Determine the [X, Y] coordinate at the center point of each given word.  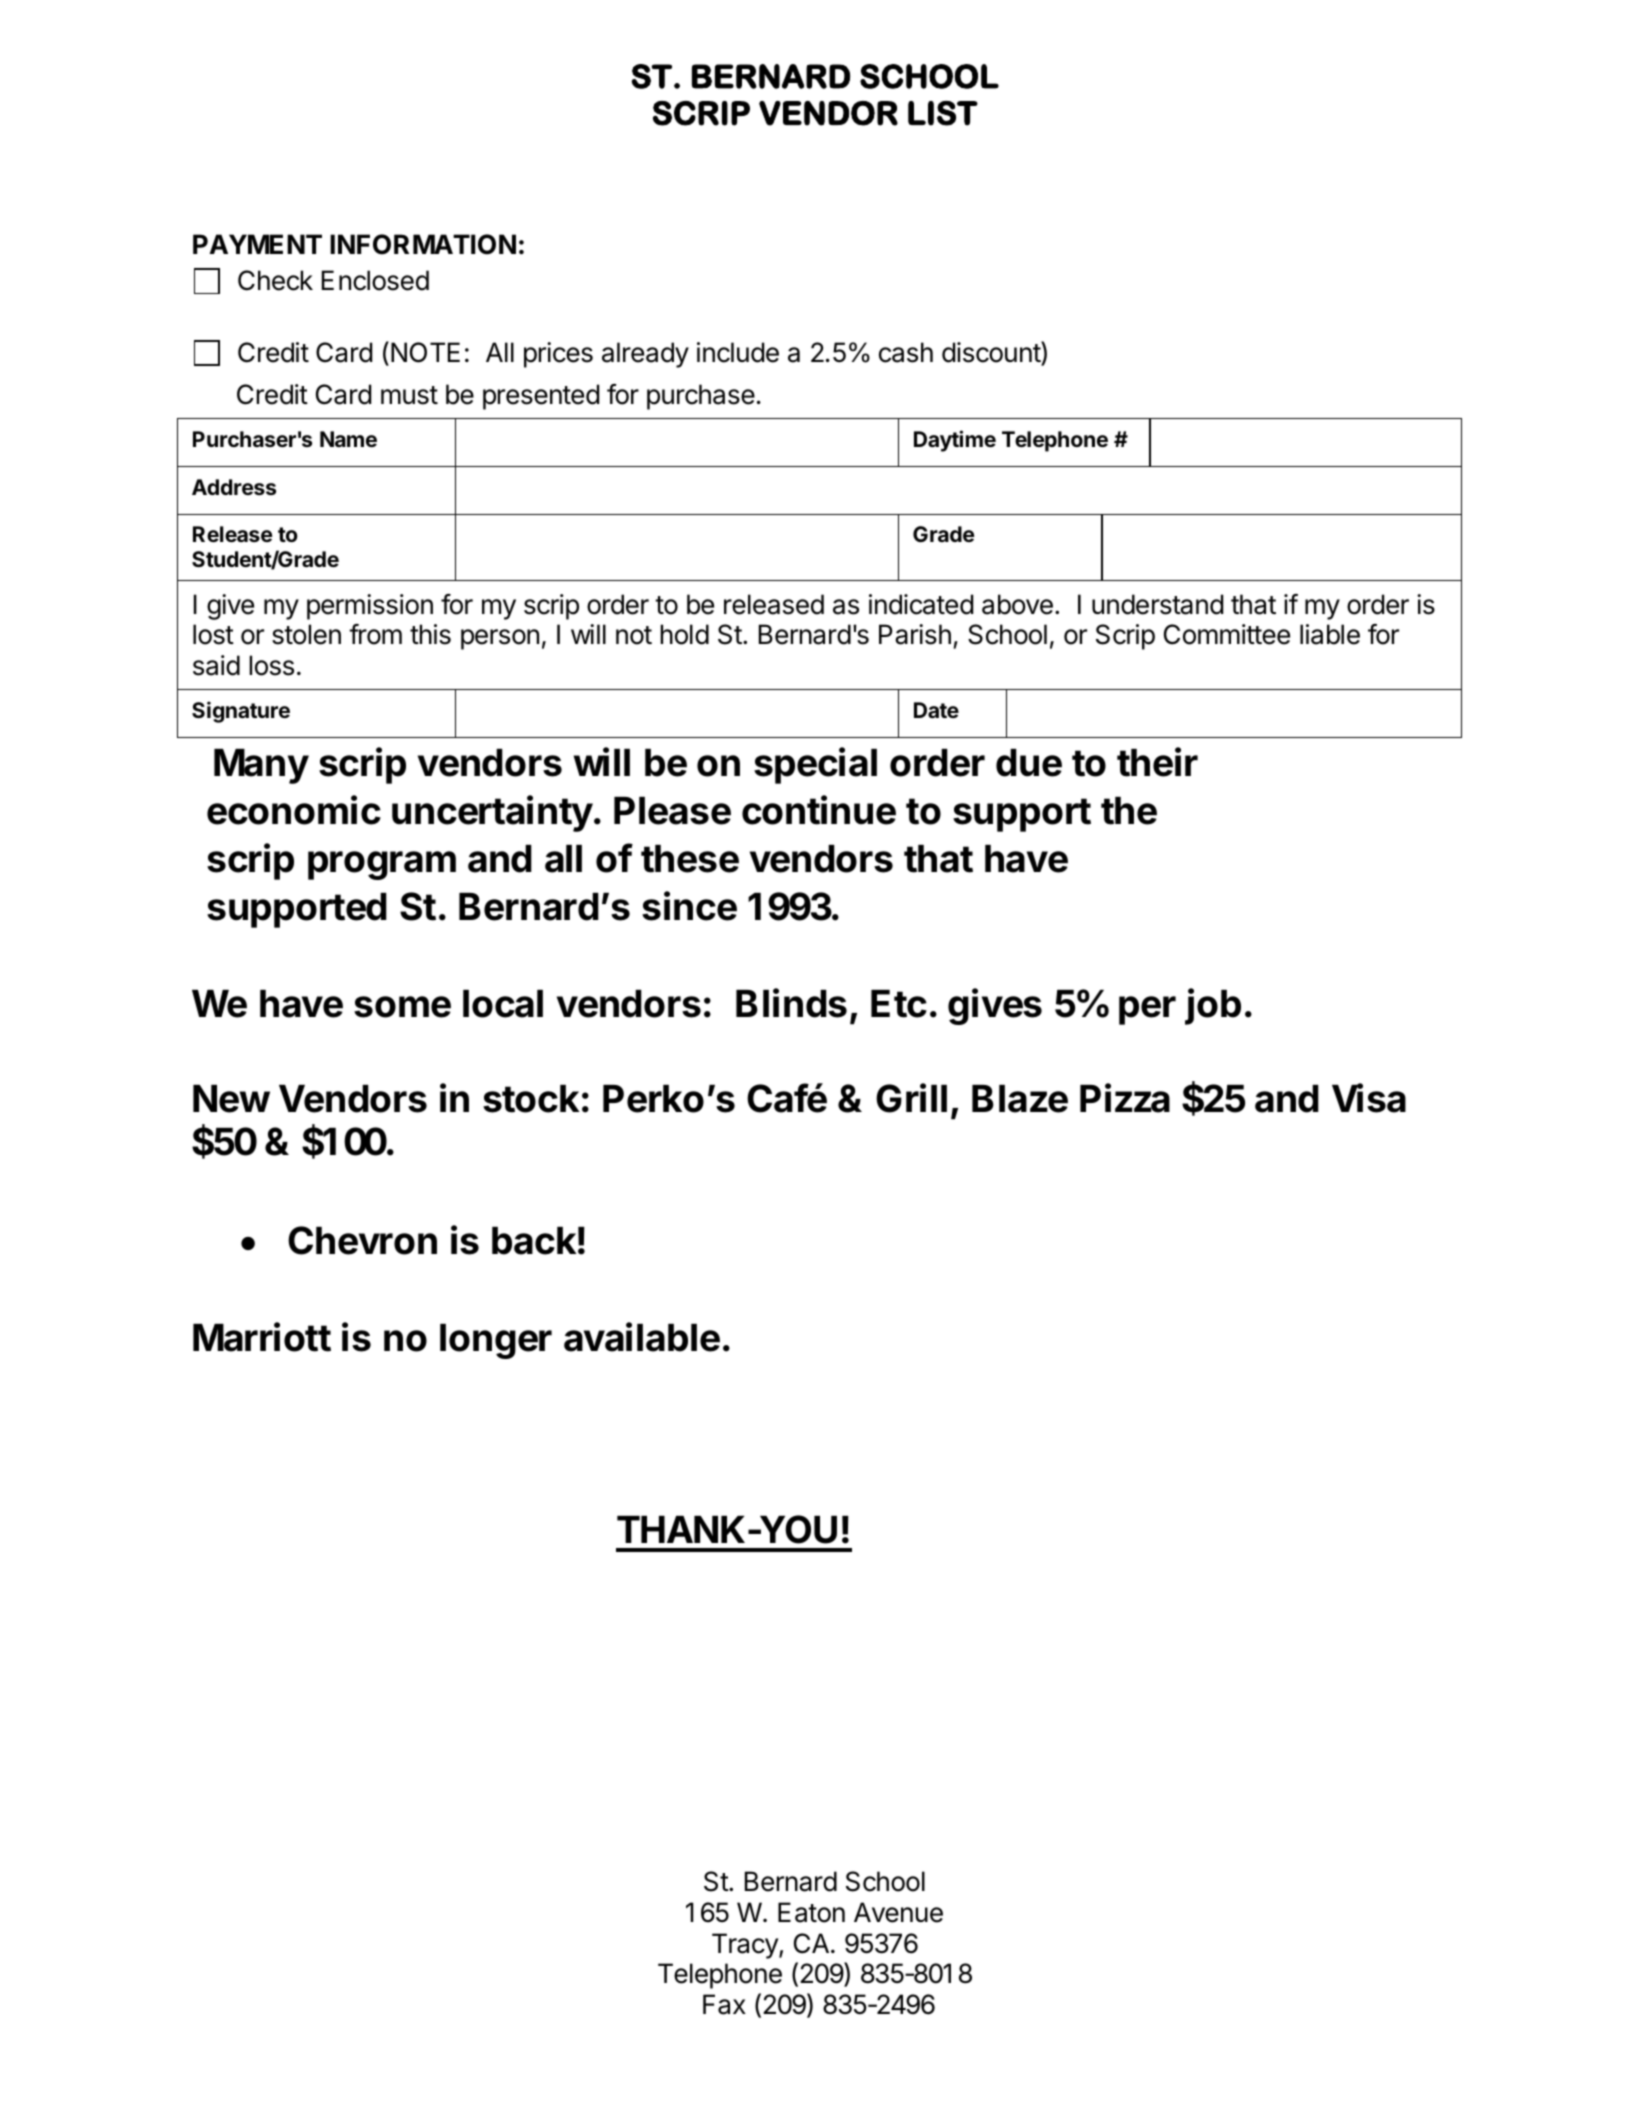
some [402, 1007]
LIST [943, 113]
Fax [724, 2004]
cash [906, 352]
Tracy [746, 1946]
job [1213, 1006]
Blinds [791, 1003]
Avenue [898, 1912]
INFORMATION [423, 244]
